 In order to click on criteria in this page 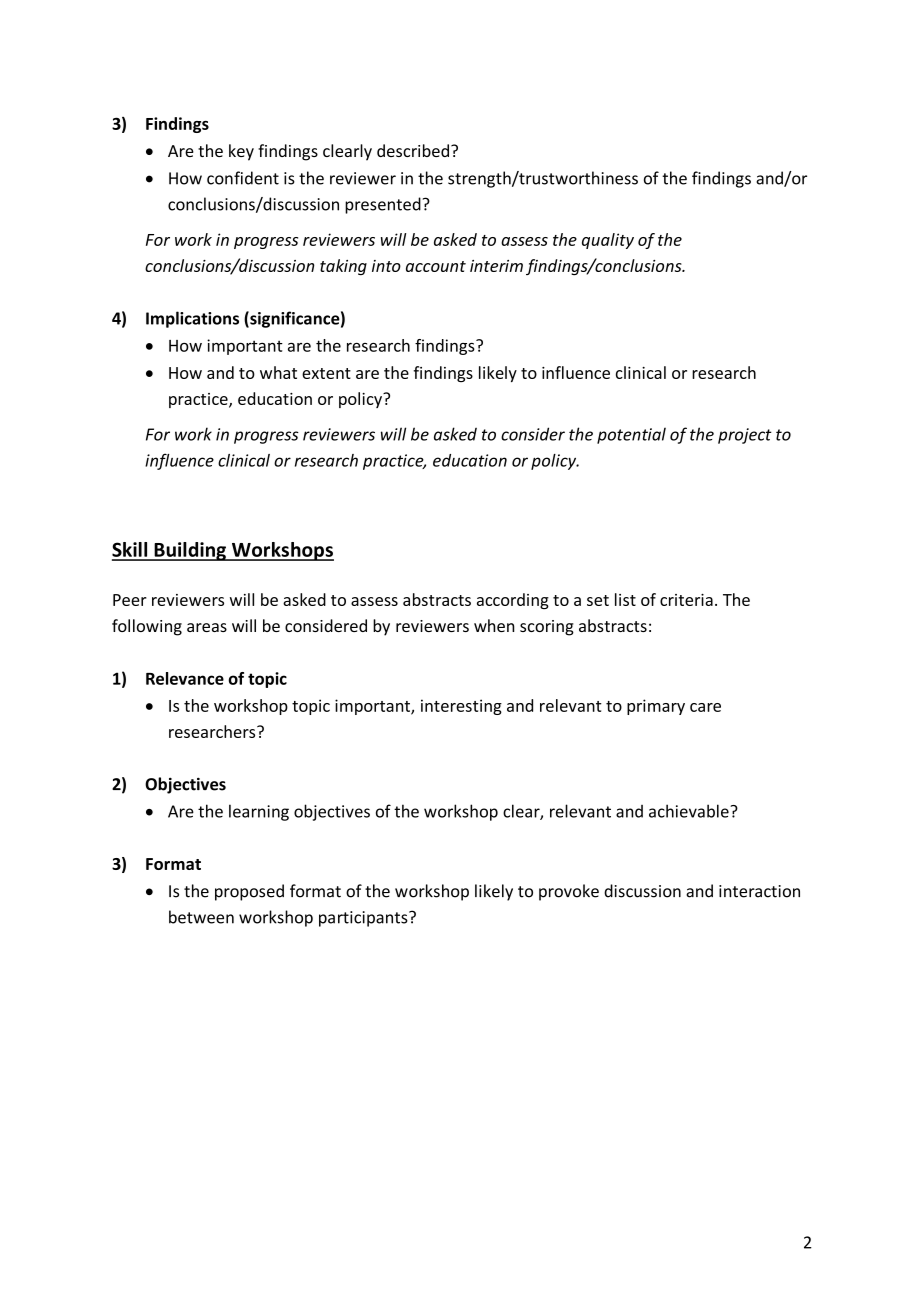, I will do `click(686, 600)`.
